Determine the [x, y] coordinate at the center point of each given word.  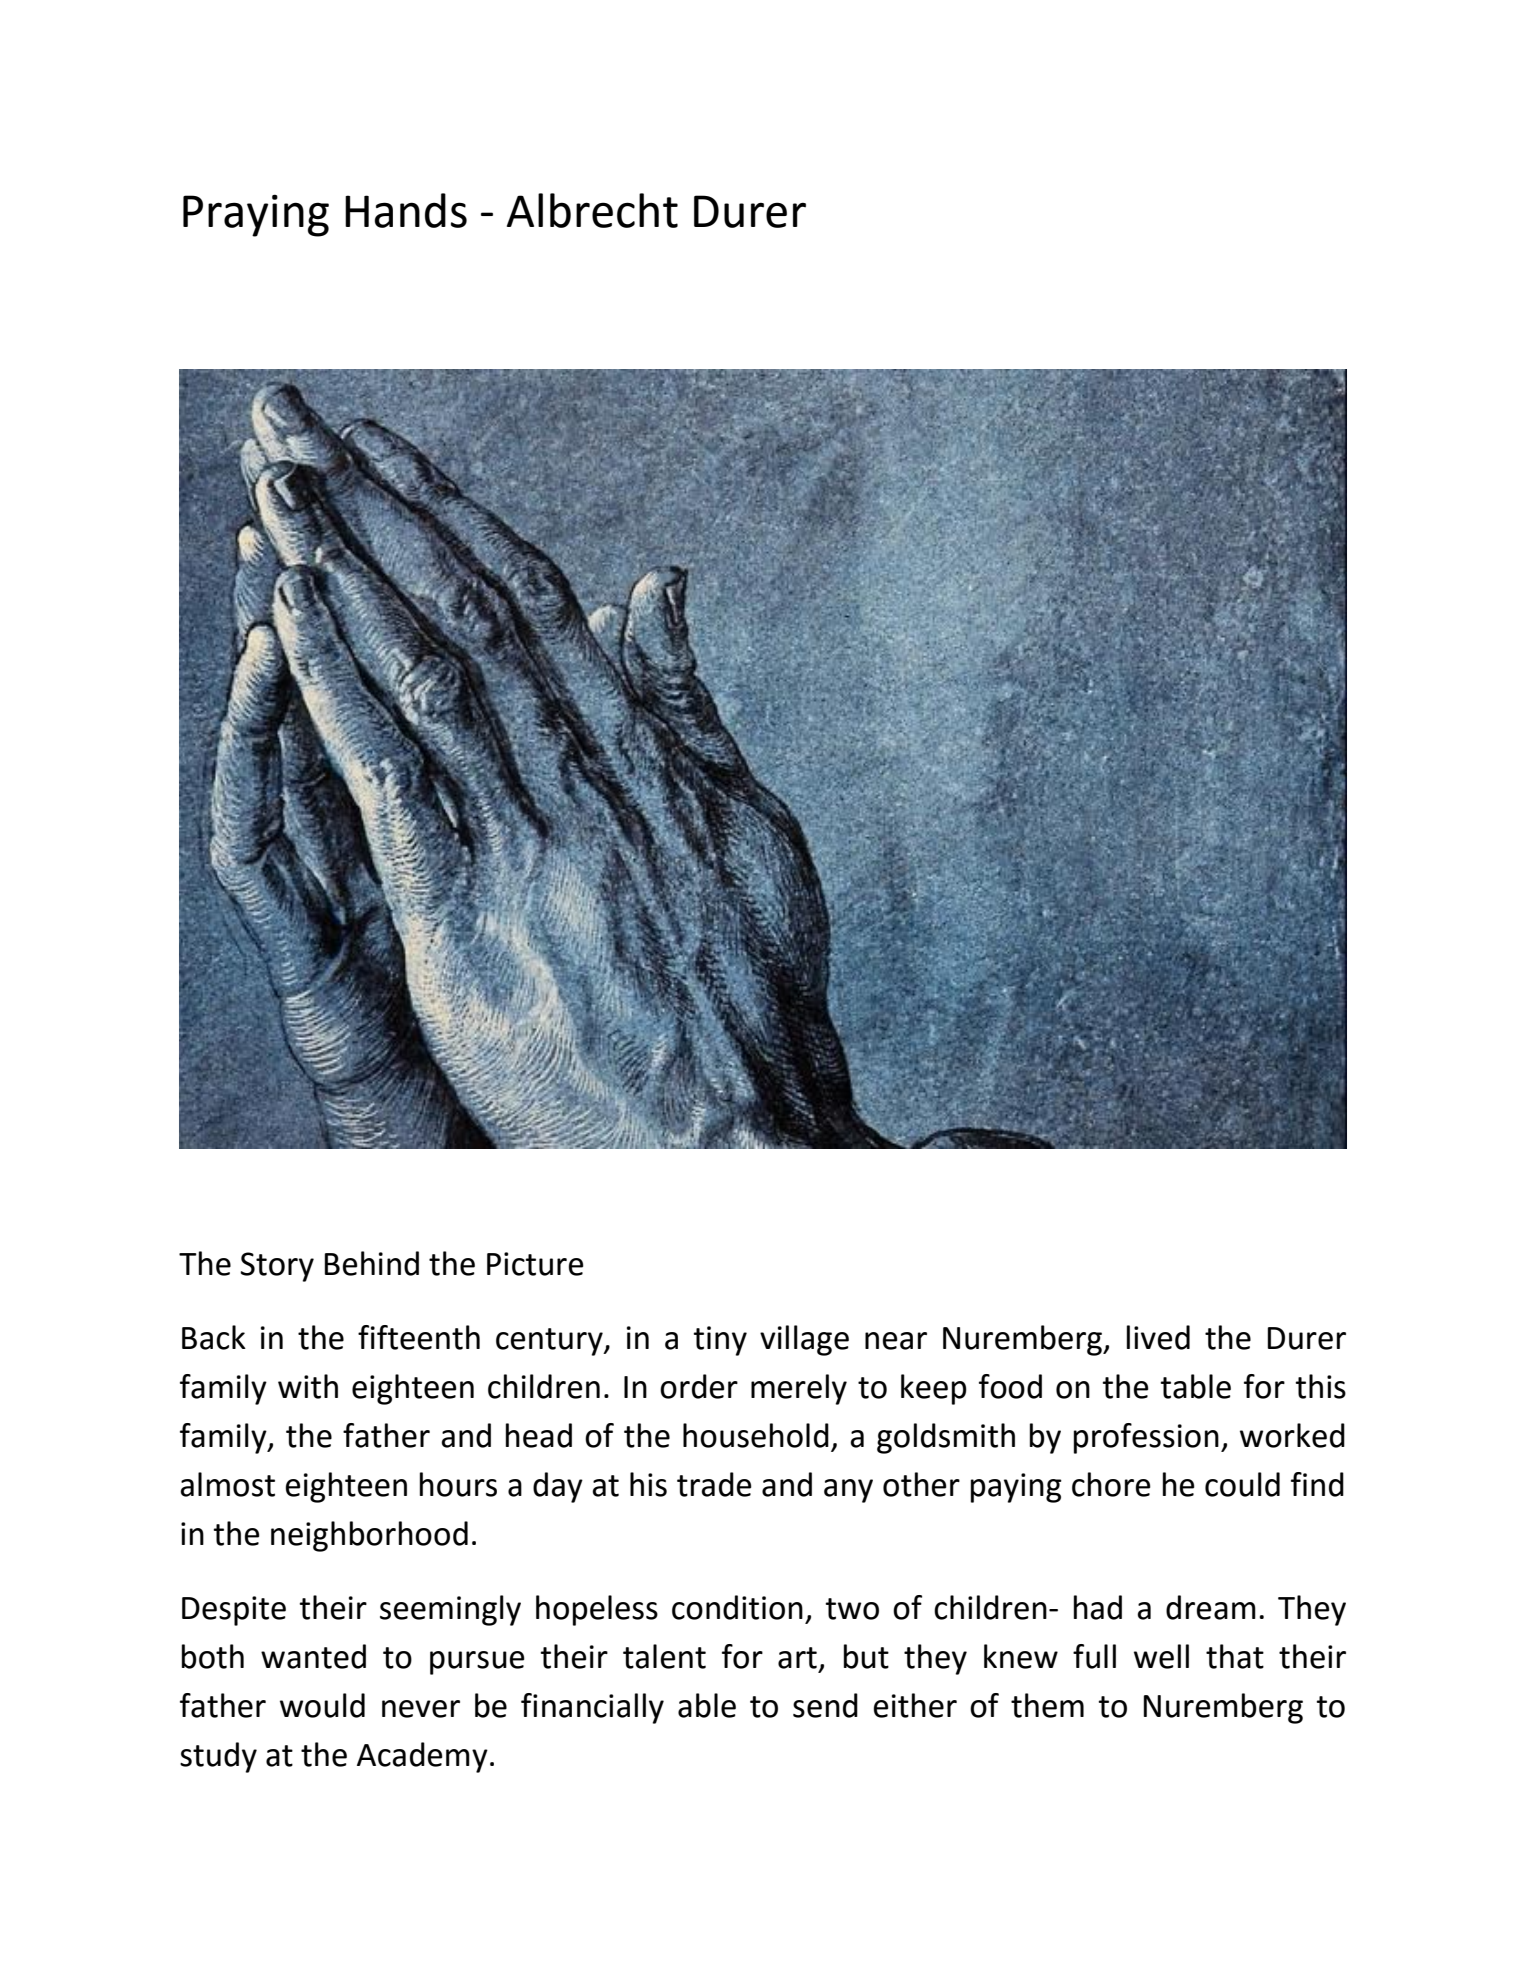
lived [1158, 1337]
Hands [406, 210]
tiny [720, 1341]
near [896, 1341]
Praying [256, 215]
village [804, 1340]
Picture [535, 1264]
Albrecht [592, 210]
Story [277, 1267]
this [1320, 1386]
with [308, 1386]
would [322, 1705]
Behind [372, 1263]
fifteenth [419, 1337]
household [756, 1435]
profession [1146, 1438]
